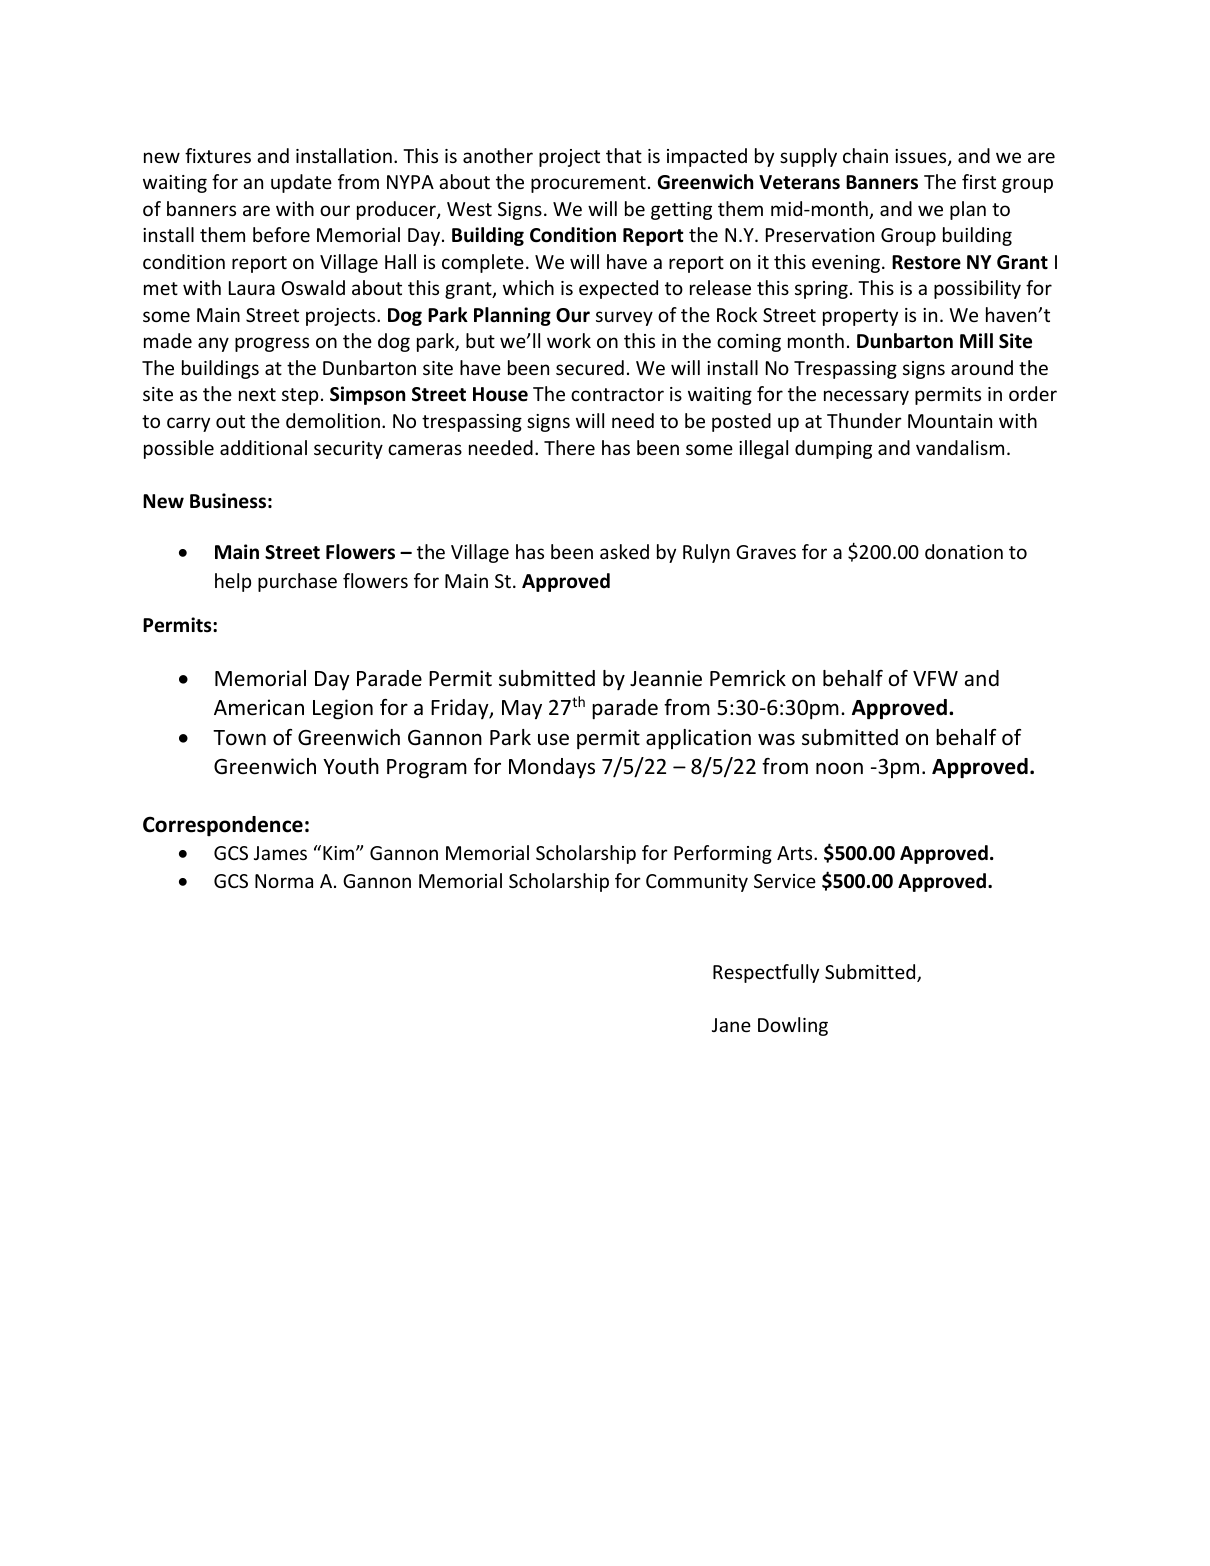 This document has height=1566, width=1210. Describe the element at coordinates (239, 737) in the document. I see `Town` at that location.
